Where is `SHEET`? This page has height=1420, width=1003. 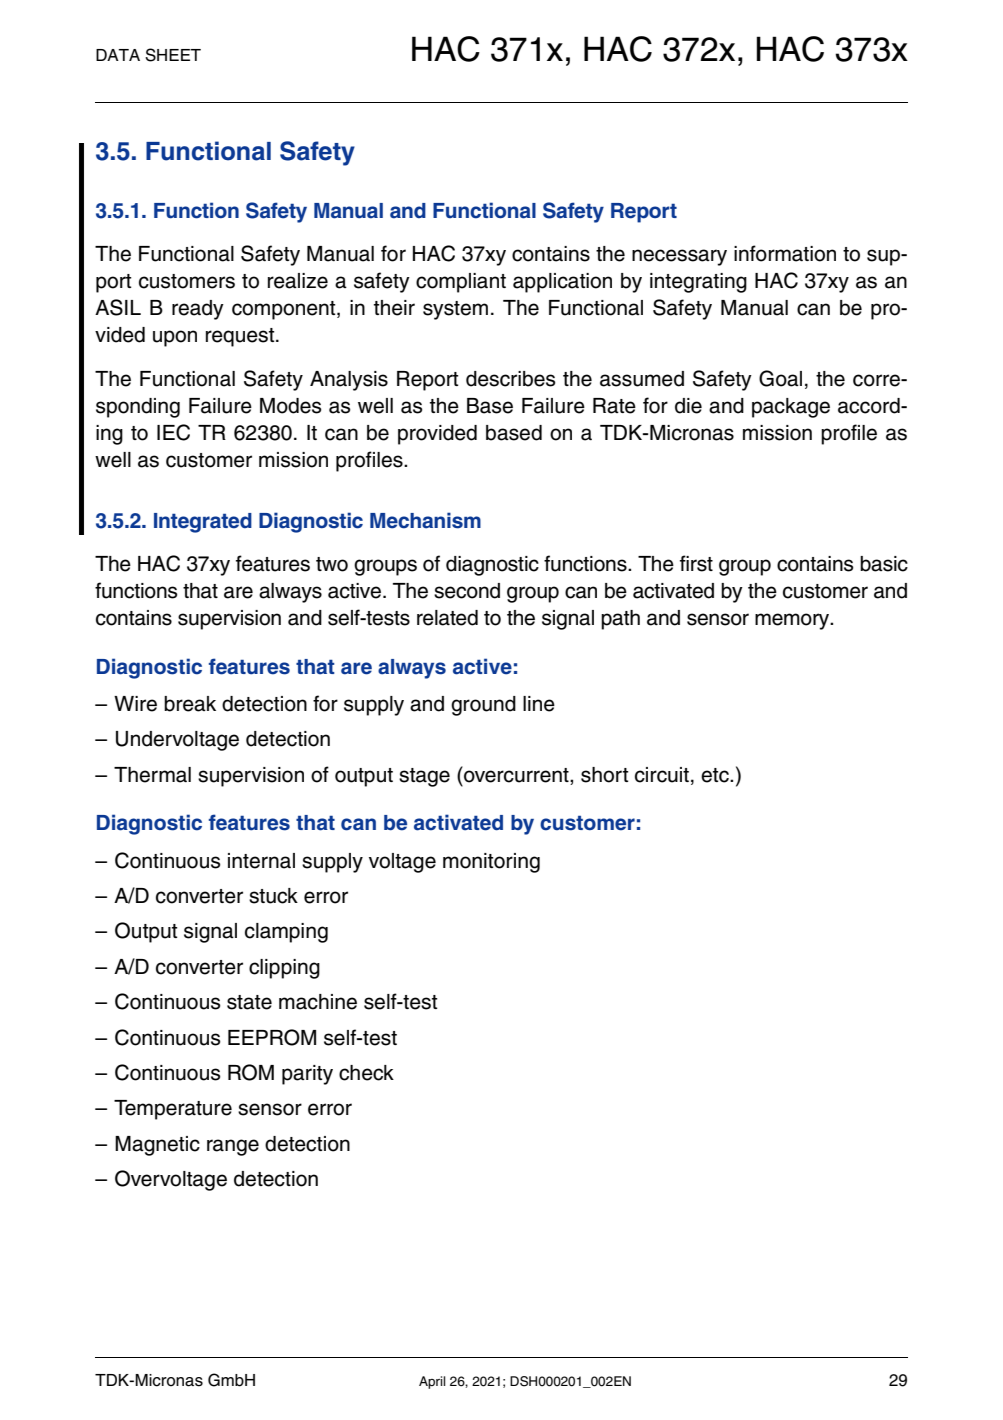
SHEET is located at coordinates (173, 55).
